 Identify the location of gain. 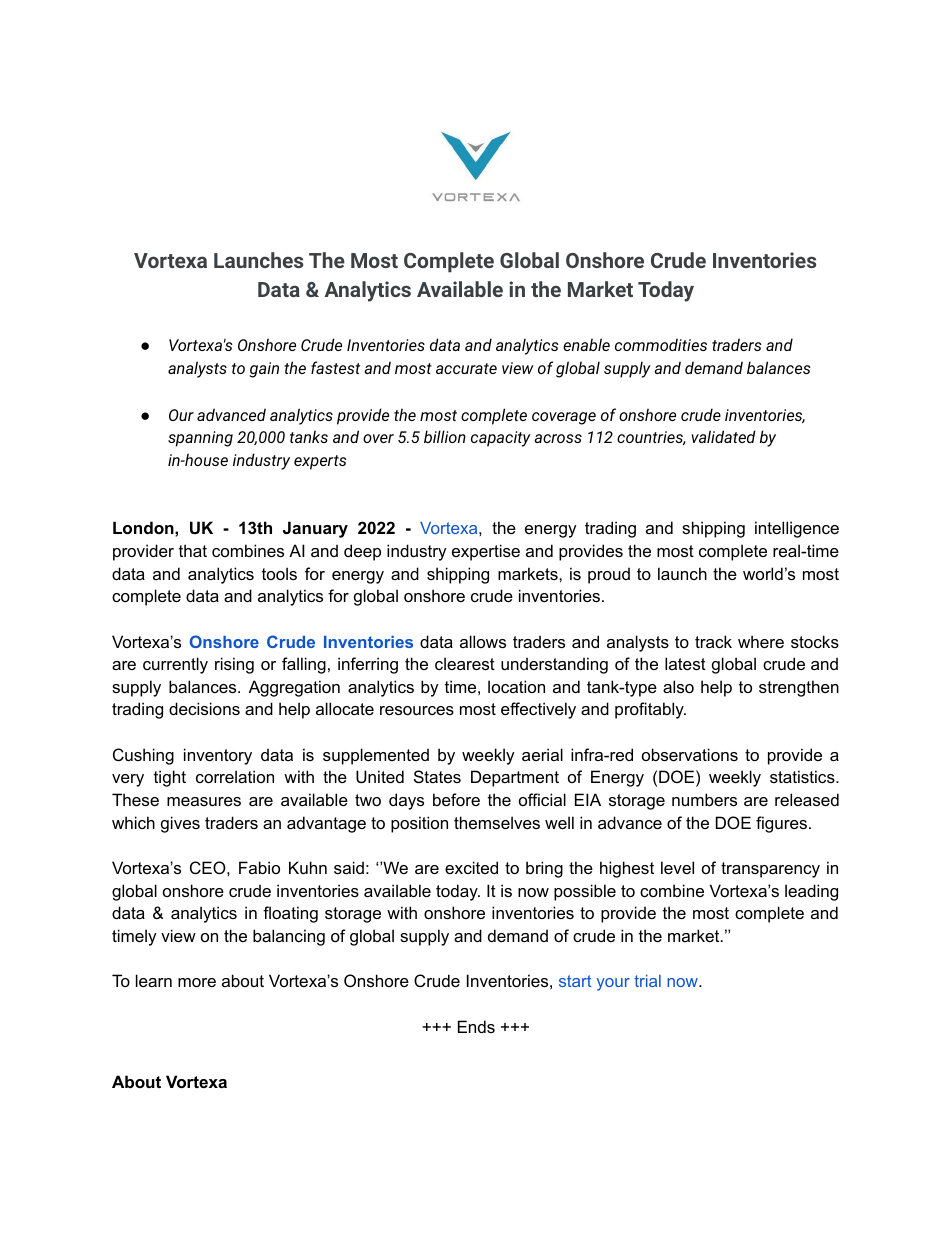
(264, 370).
